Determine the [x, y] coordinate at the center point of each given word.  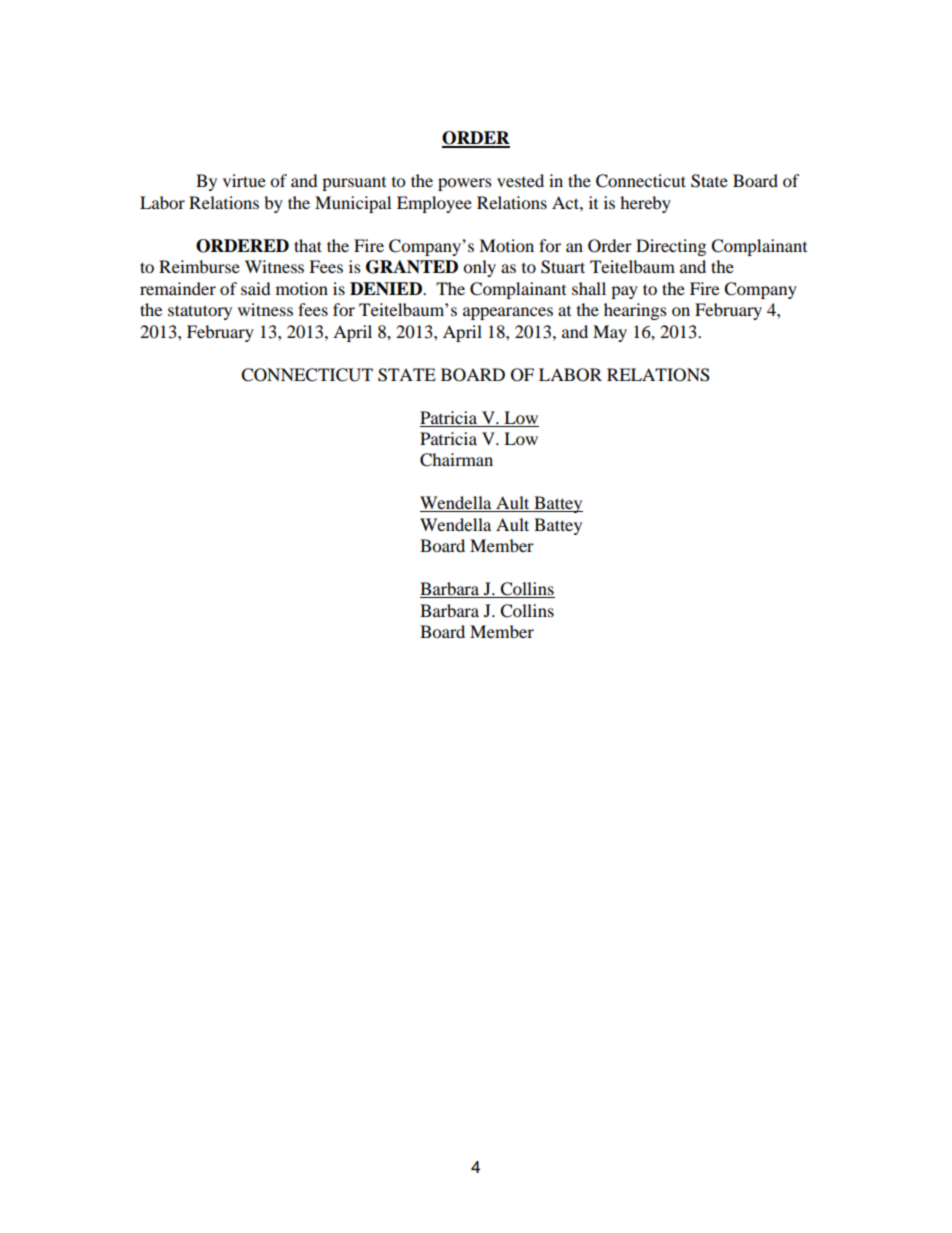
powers [465, 184]
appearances [508, 313]
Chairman [456, 460]
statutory [200, 312]
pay [624, 292]
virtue [244, 180]
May [610, 333]
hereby [645, 204]
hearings [635, 311]
